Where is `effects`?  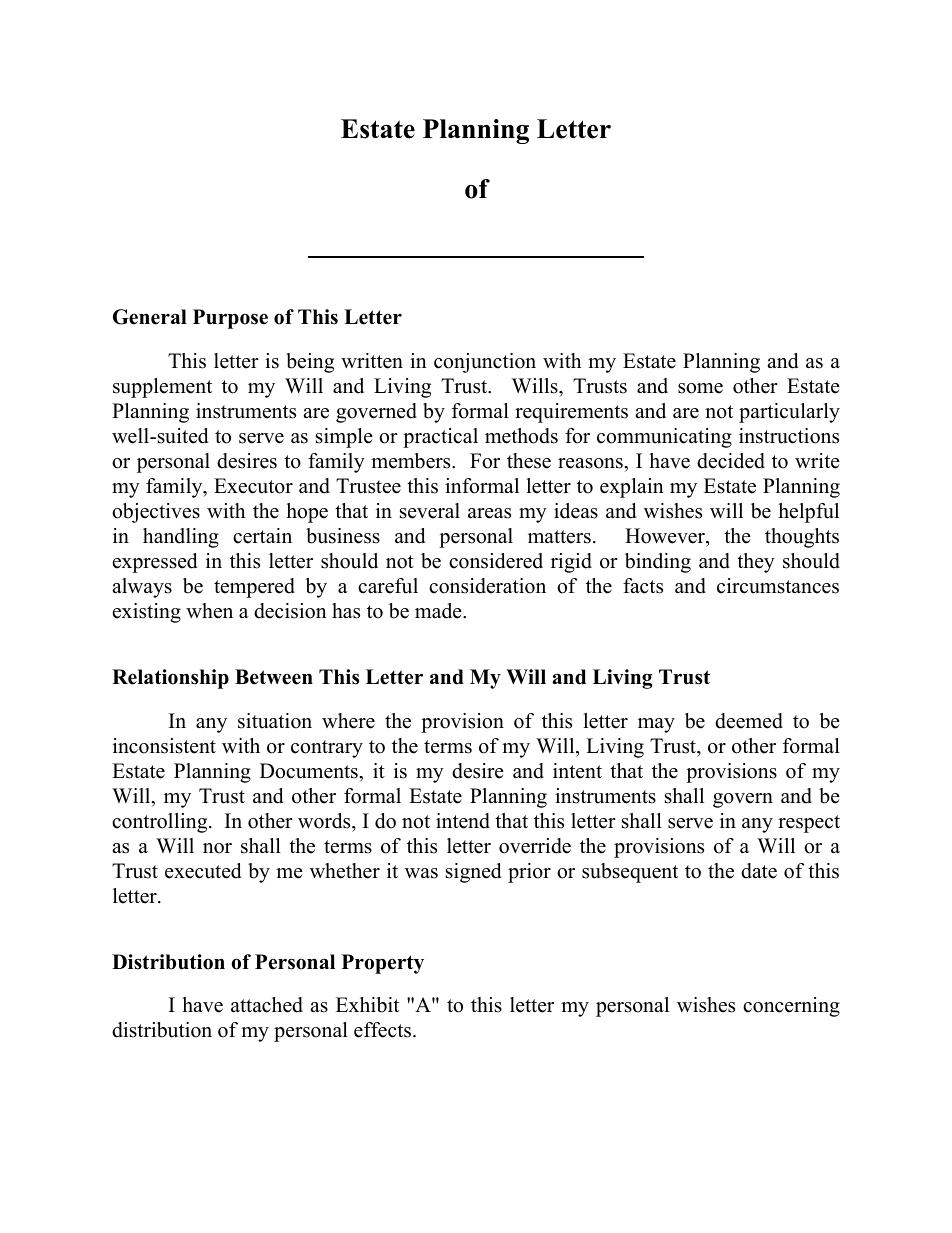
effects is located at coordinates (382, 1030).
